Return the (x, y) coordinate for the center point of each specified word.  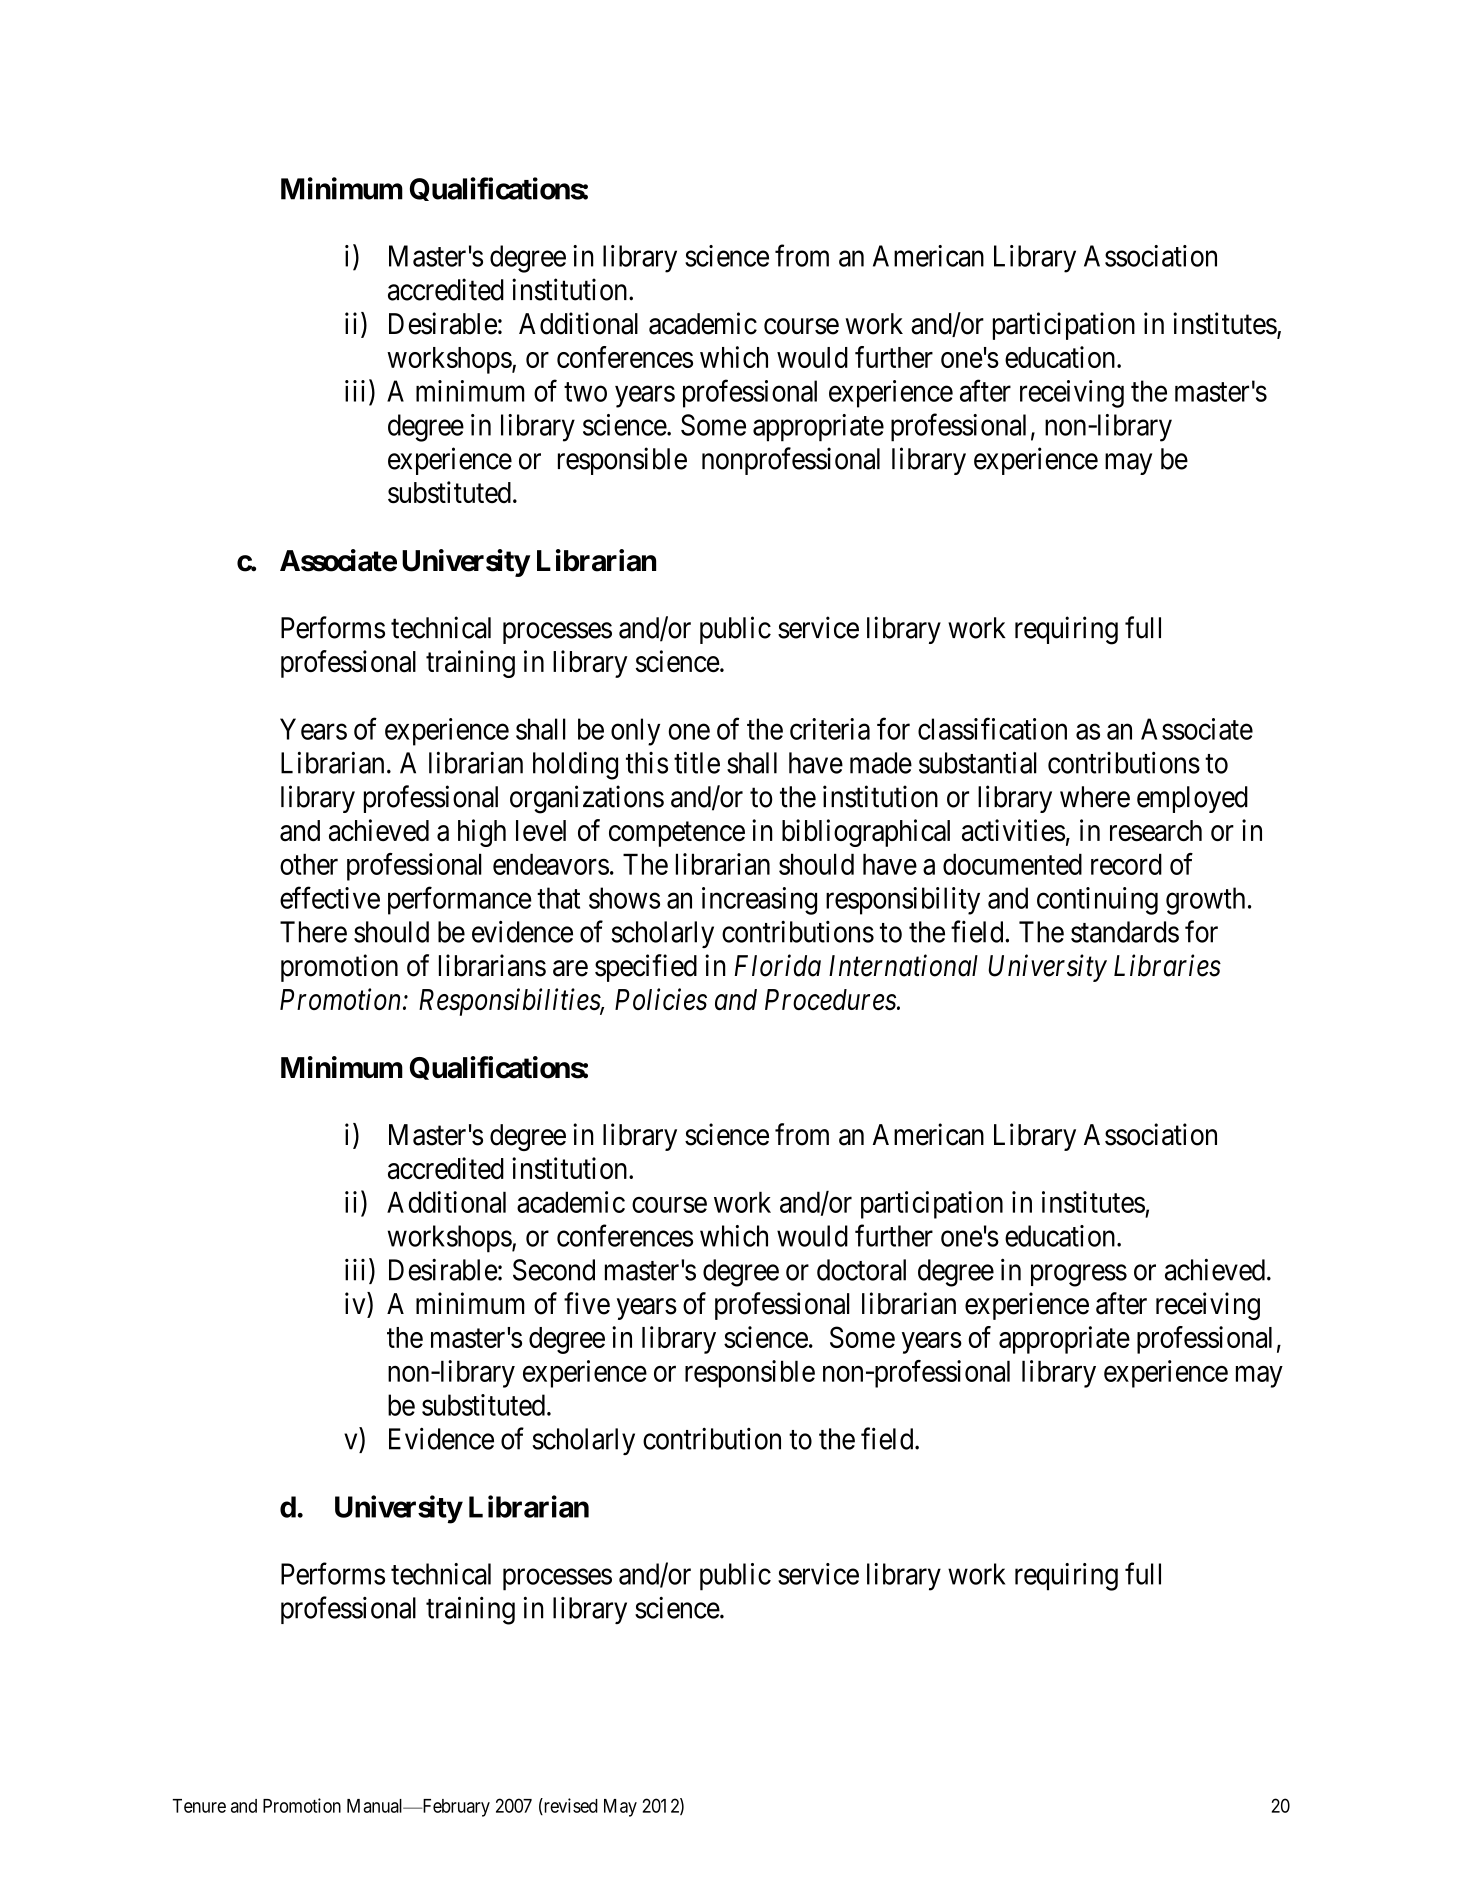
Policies (661, 999)
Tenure (199, 1806)
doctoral (861, 1270)
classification (992, 728)
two (585, 392)
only (635, 732)
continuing (1097, 901)
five (587, 1303)
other (309, 864)
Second (554, 1270)
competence (677, 834)
